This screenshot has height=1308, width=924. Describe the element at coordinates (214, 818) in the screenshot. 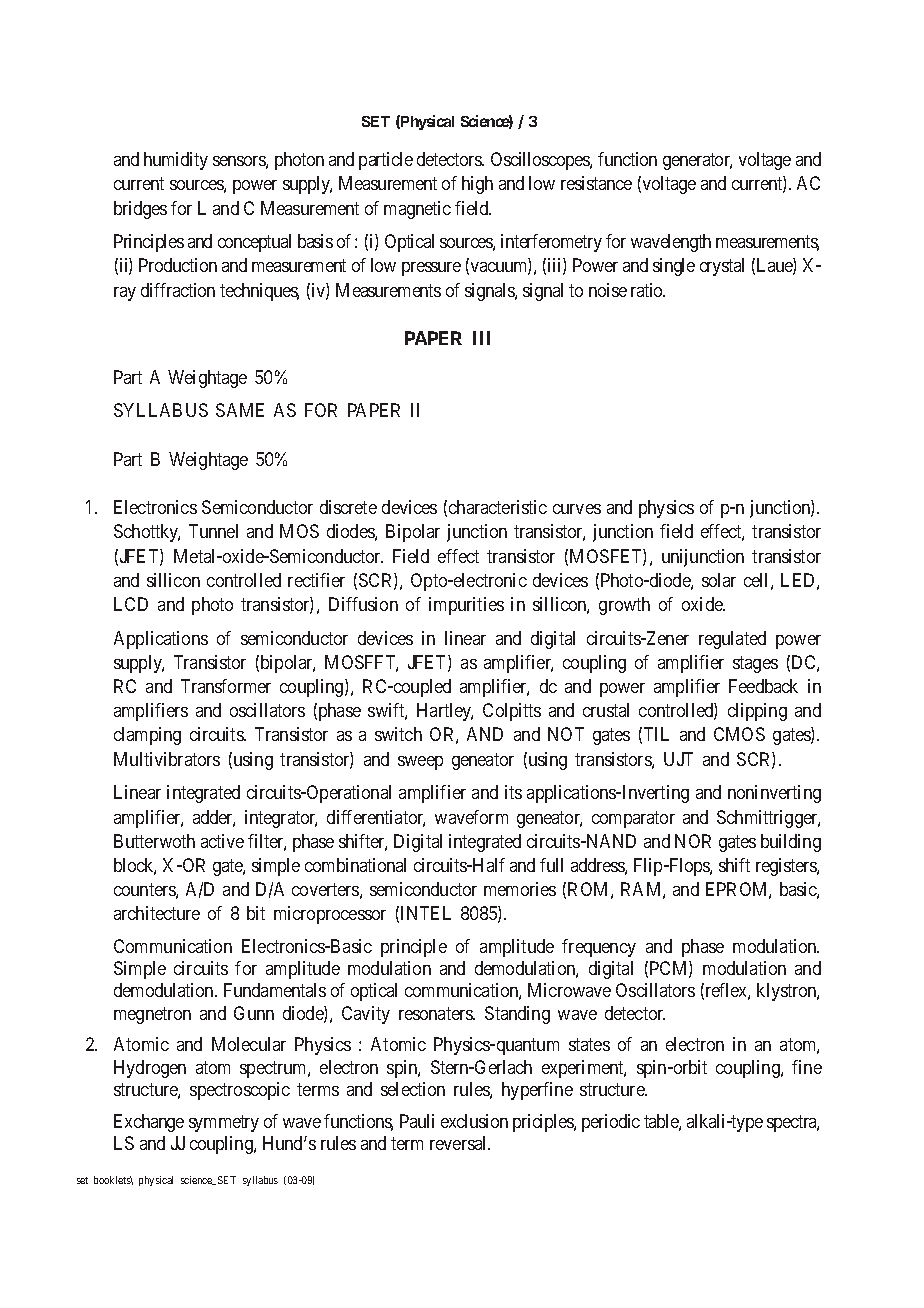

I see `adder` at that location.
